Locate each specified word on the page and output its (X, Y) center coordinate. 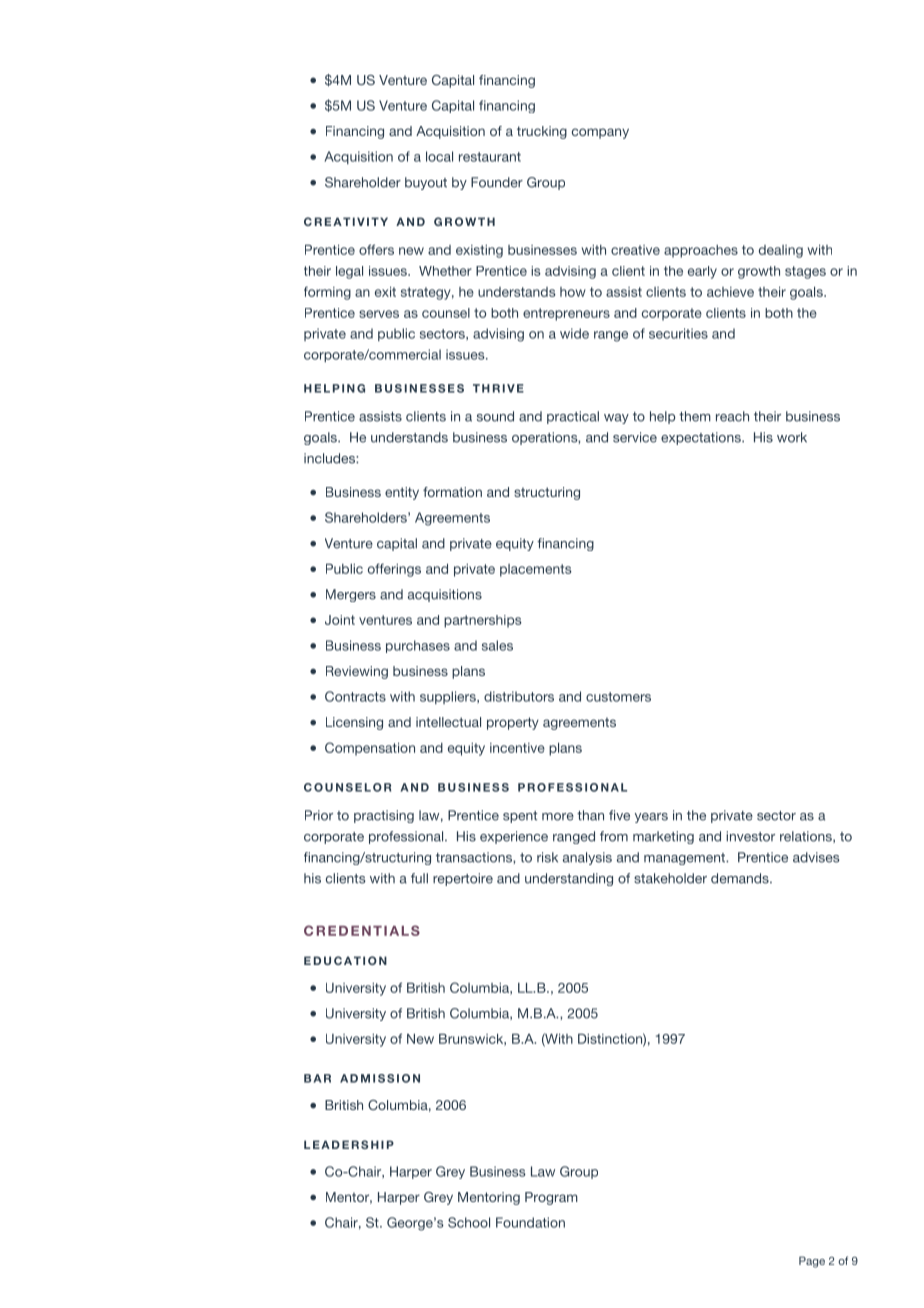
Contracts (355, 696)
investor (750, 836)
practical (573, 417)
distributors (519, 696)
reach (732, 416)
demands (741, 878)
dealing (781, 251)
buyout (426, 183)
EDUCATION (345, 960)
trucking (542, 132)
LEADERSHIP (349, 1144)
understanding (569, 879)
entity (402, 493)
